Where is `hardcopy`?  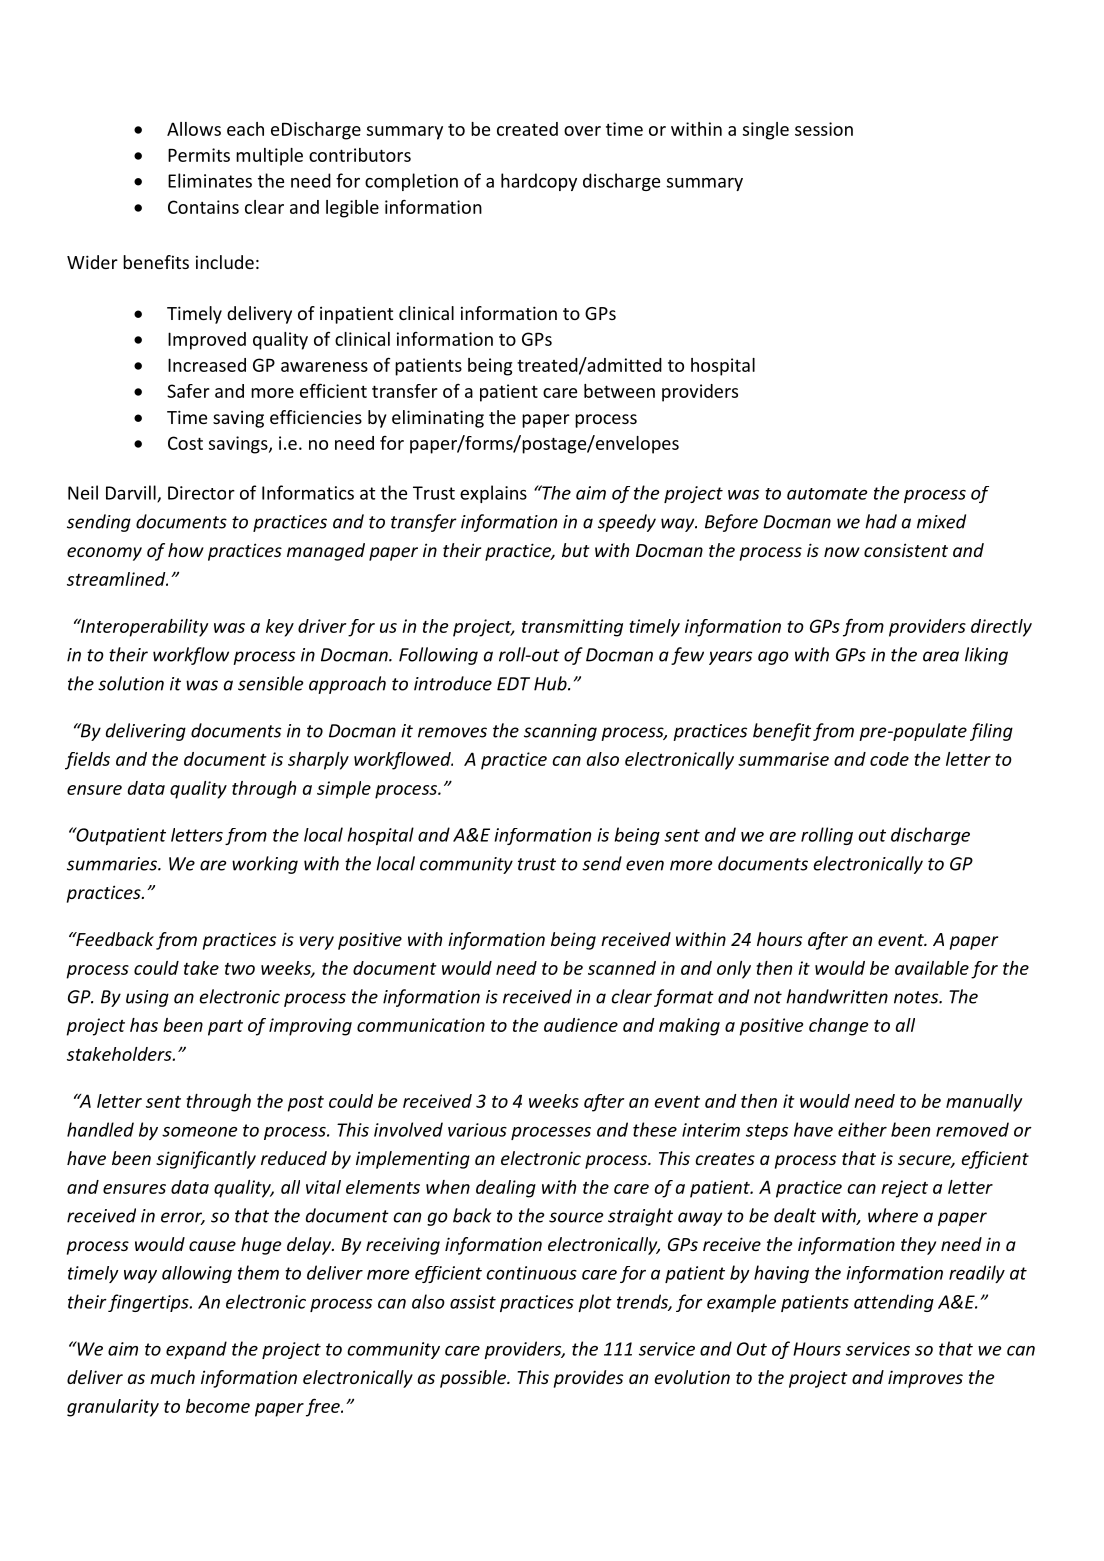
hardcopy is located at coordinates (539, 182).
